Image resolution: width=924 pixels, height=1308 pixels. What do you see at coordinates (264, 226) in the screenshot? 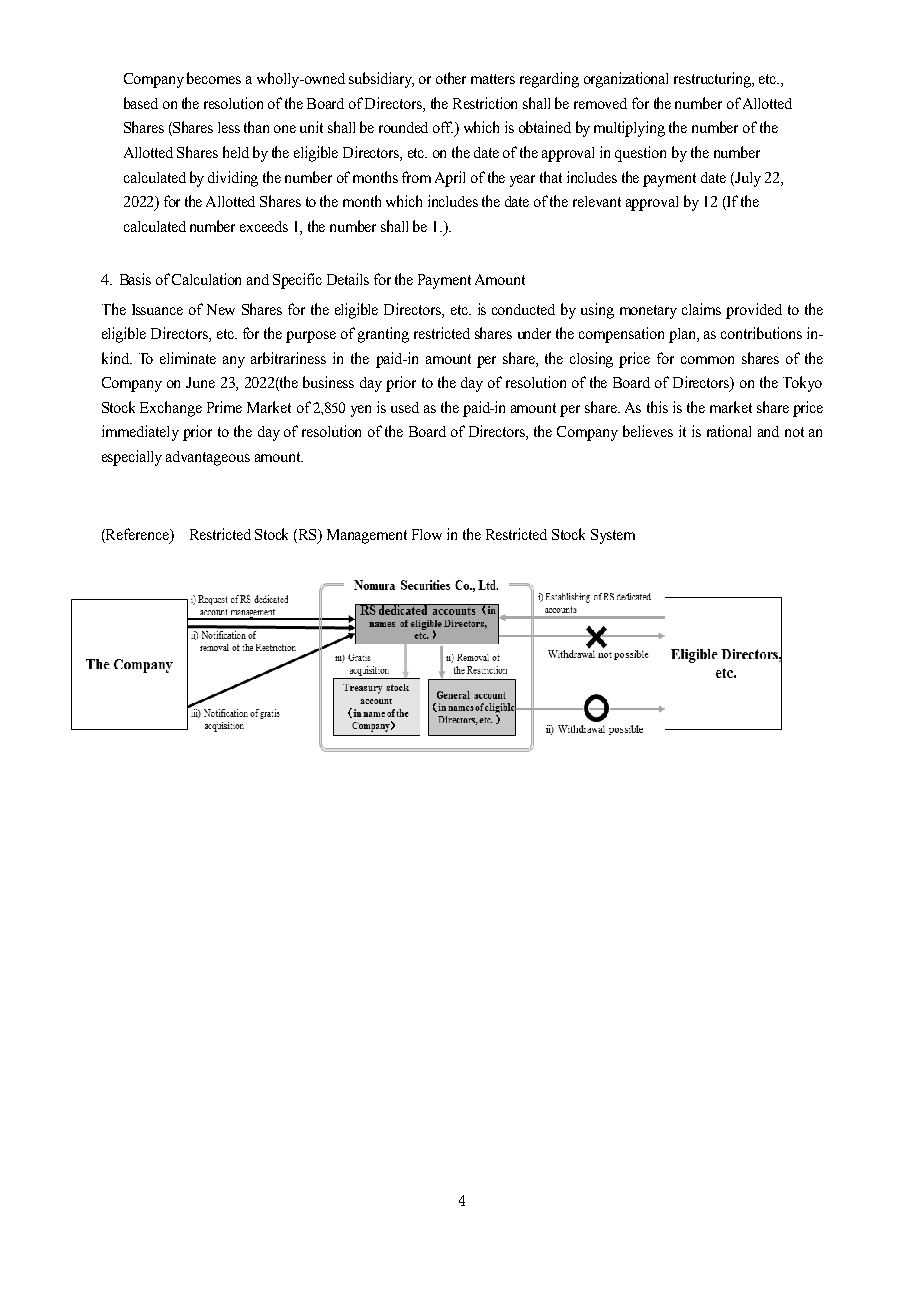
I see `exceeds` at bounding box center [264, 226].
